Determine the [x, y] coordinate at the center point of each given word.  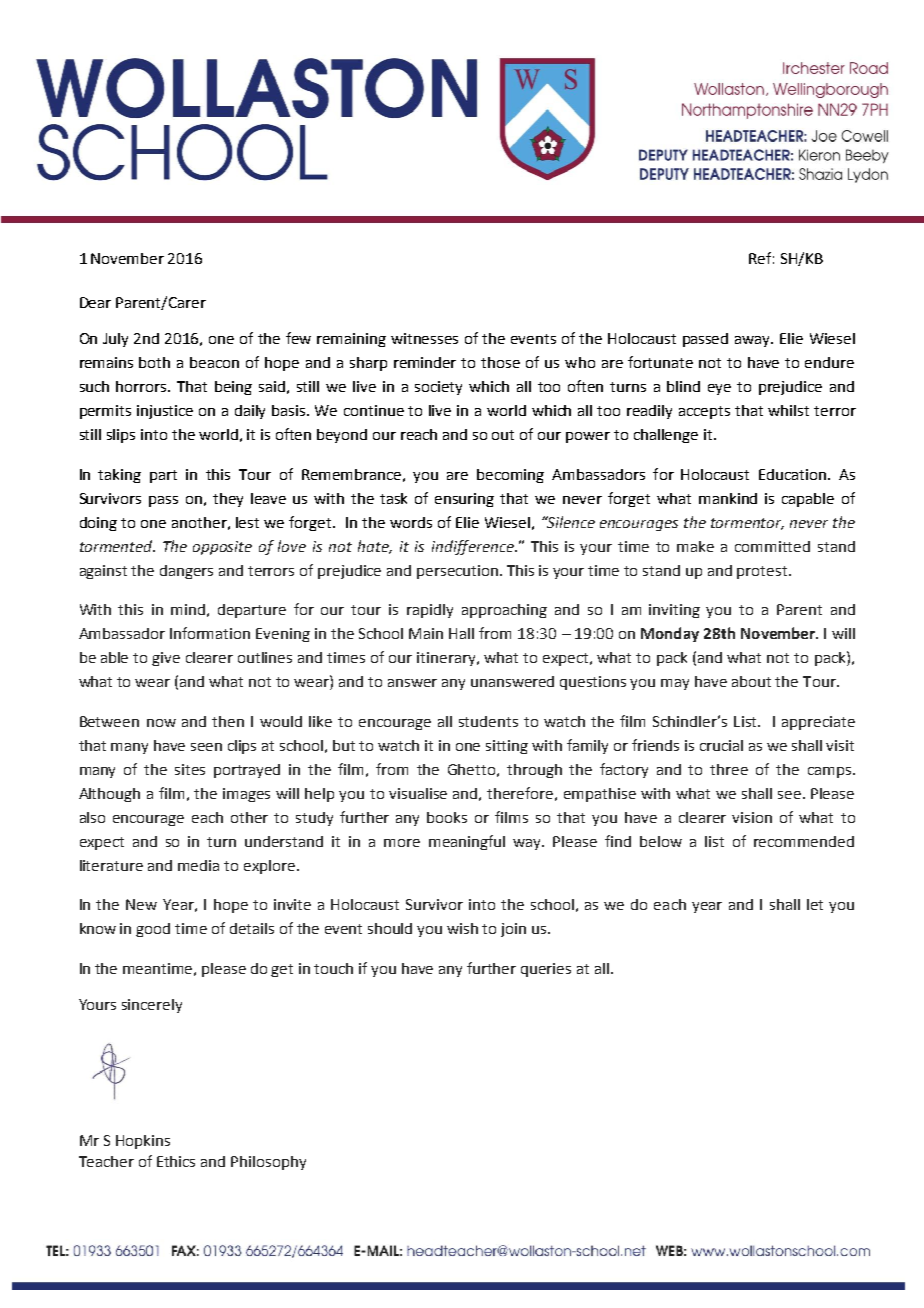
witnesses [424, 338]
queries [546, 970]
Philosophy [268, 1163]
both [154, 362]
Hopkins [143, 1142]
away [754, 341]
